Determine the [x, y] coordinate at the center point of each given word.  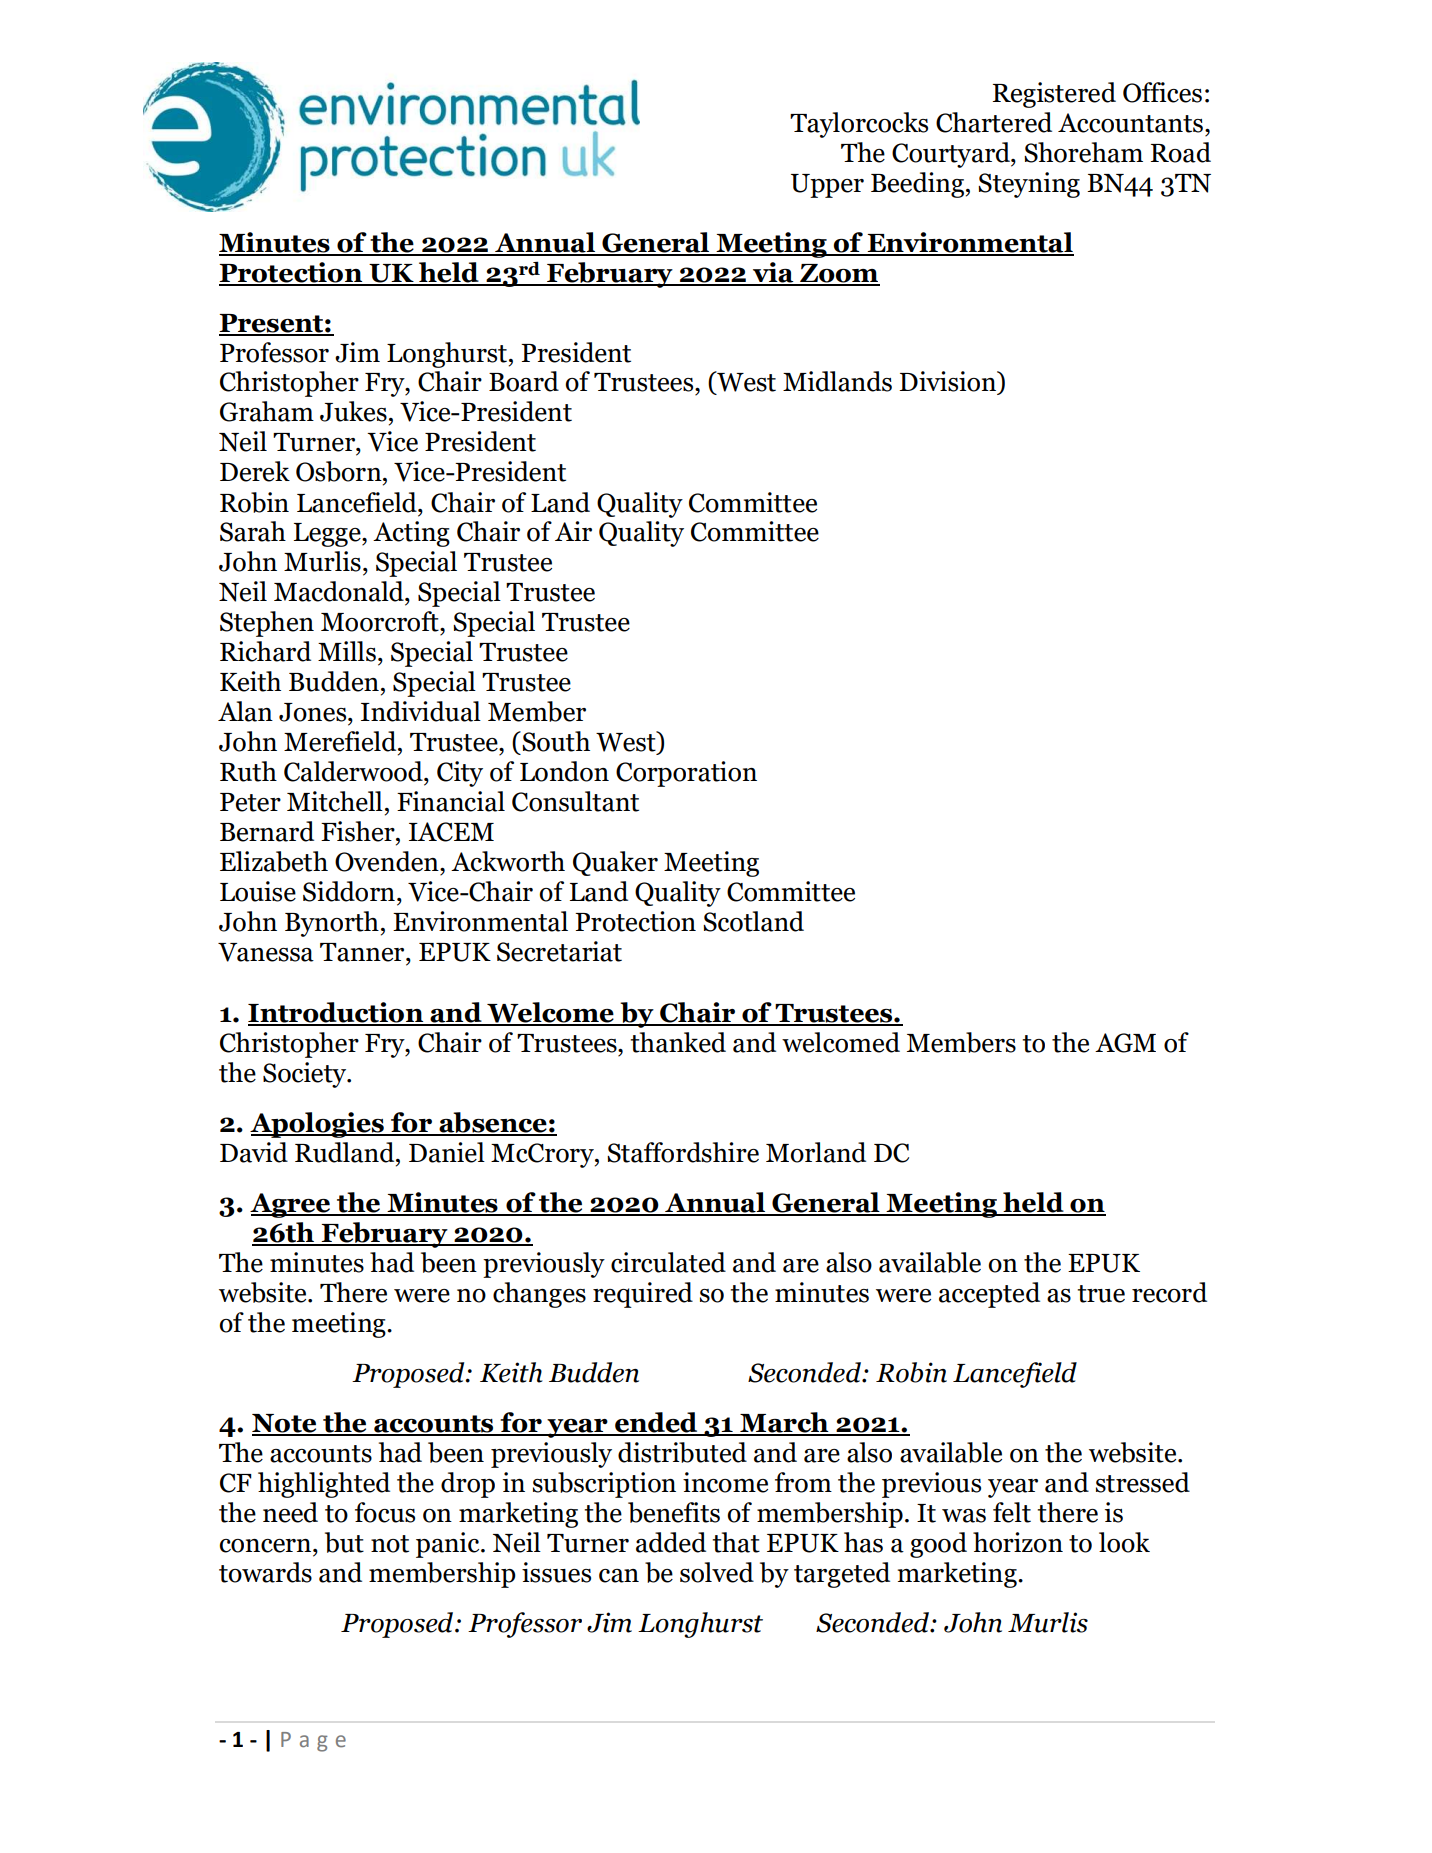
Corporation [686, 774]
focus [385, 1512]
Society [306, 1075]
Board [524, 381]
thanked [678, 1042]
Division [948, 381]
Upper [827, 186]
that [736, 1542]
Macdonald [340, 591]
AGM [1125, 1043]
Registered [1054, 95]
